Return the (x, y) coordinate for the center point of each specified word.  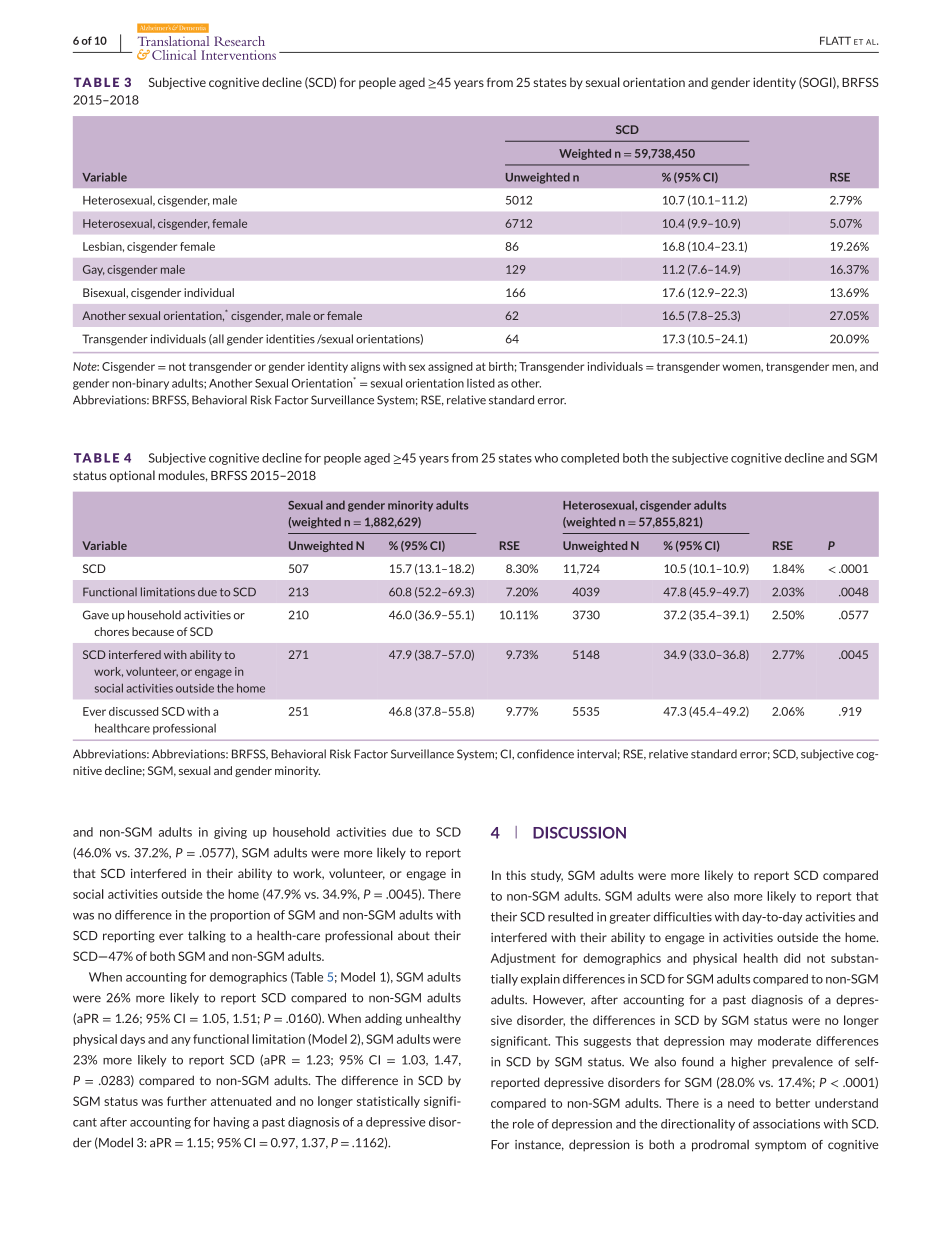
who (546, 458)
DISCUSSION (579, 833)
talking (207, 936)
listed (481, 383)
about (414, 935)
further (187, 1101)
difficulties (682, 917)
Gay (94, 270)
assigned (450, 367)
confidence (545, 754)
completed (590, 459)
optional (132, 476)
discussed (133, 711)
